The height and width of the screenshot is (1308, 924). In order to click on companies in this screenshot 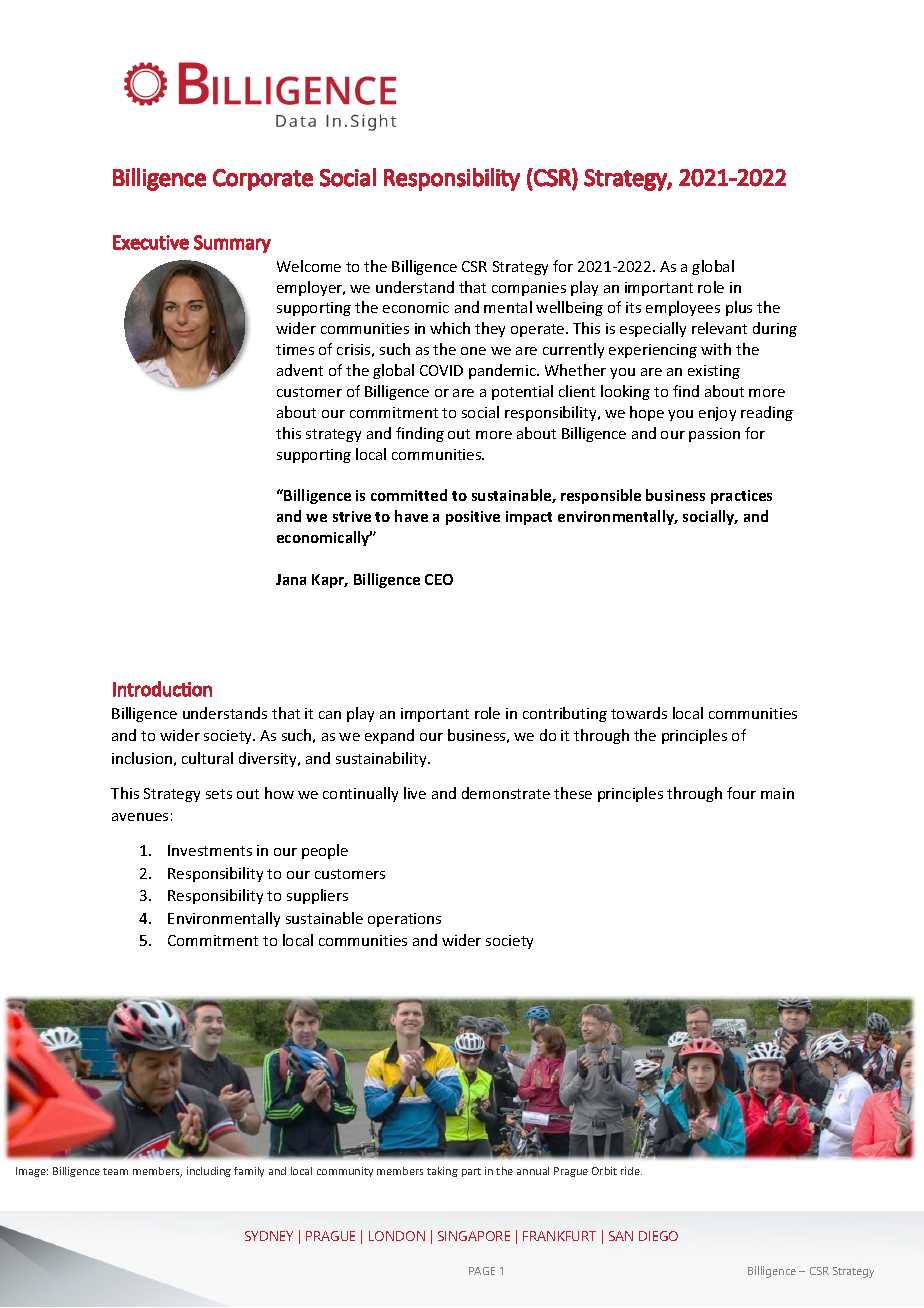, I will do `click(529, 289)`.
